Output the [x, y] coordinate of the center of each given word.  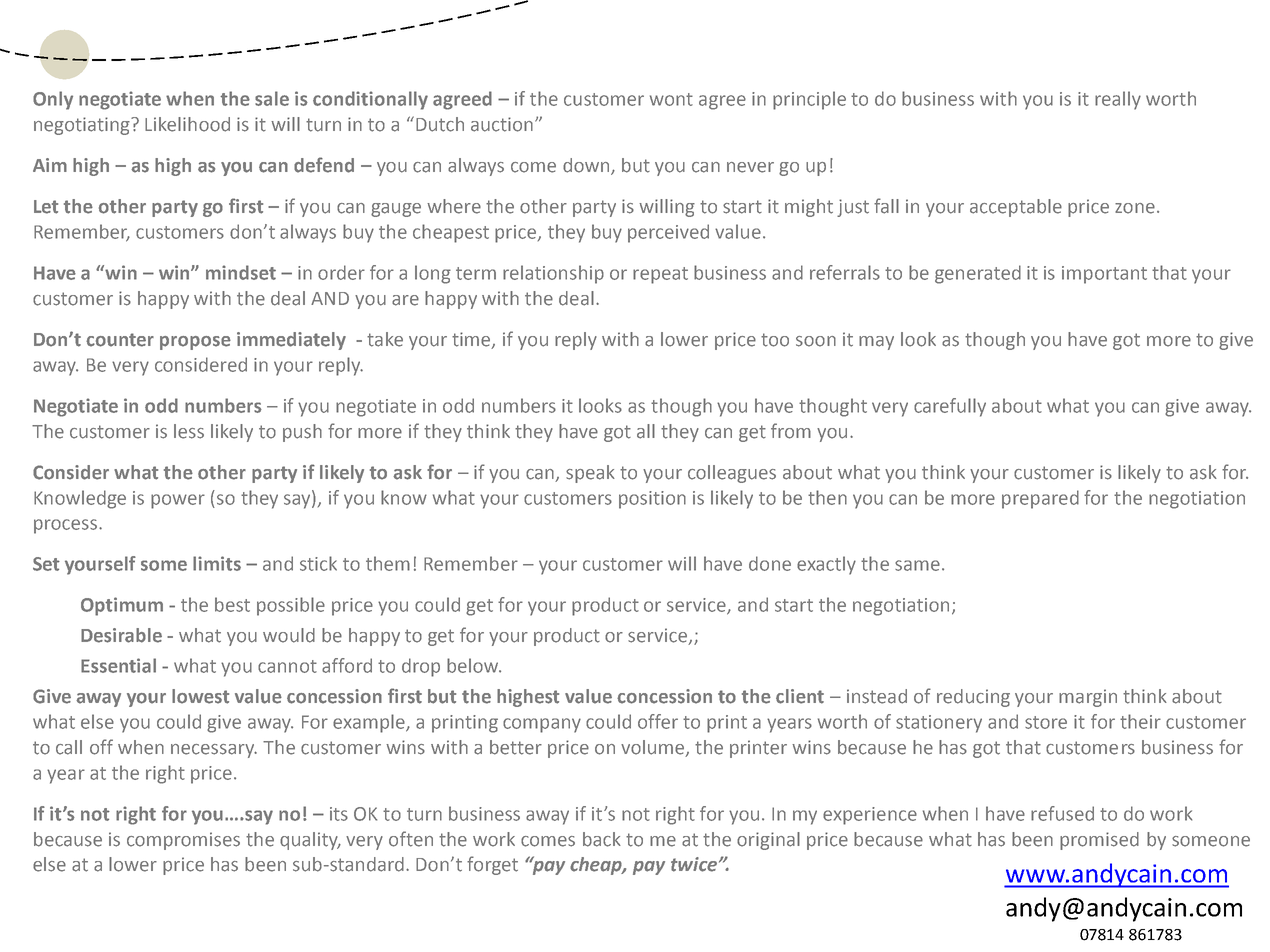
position [652, 500]
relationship [553, 274]
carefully [950, 407]
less [189, 431]
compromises [183, 841]
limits [217, 563]
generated [978, 274]
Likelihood [187, 124]
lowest [200, 696]
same [917, 565]
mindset [241, 272]
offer [658, 721]
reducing [973, 698]
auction [503, 124]
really [1118, 100]
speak [590, 474]
